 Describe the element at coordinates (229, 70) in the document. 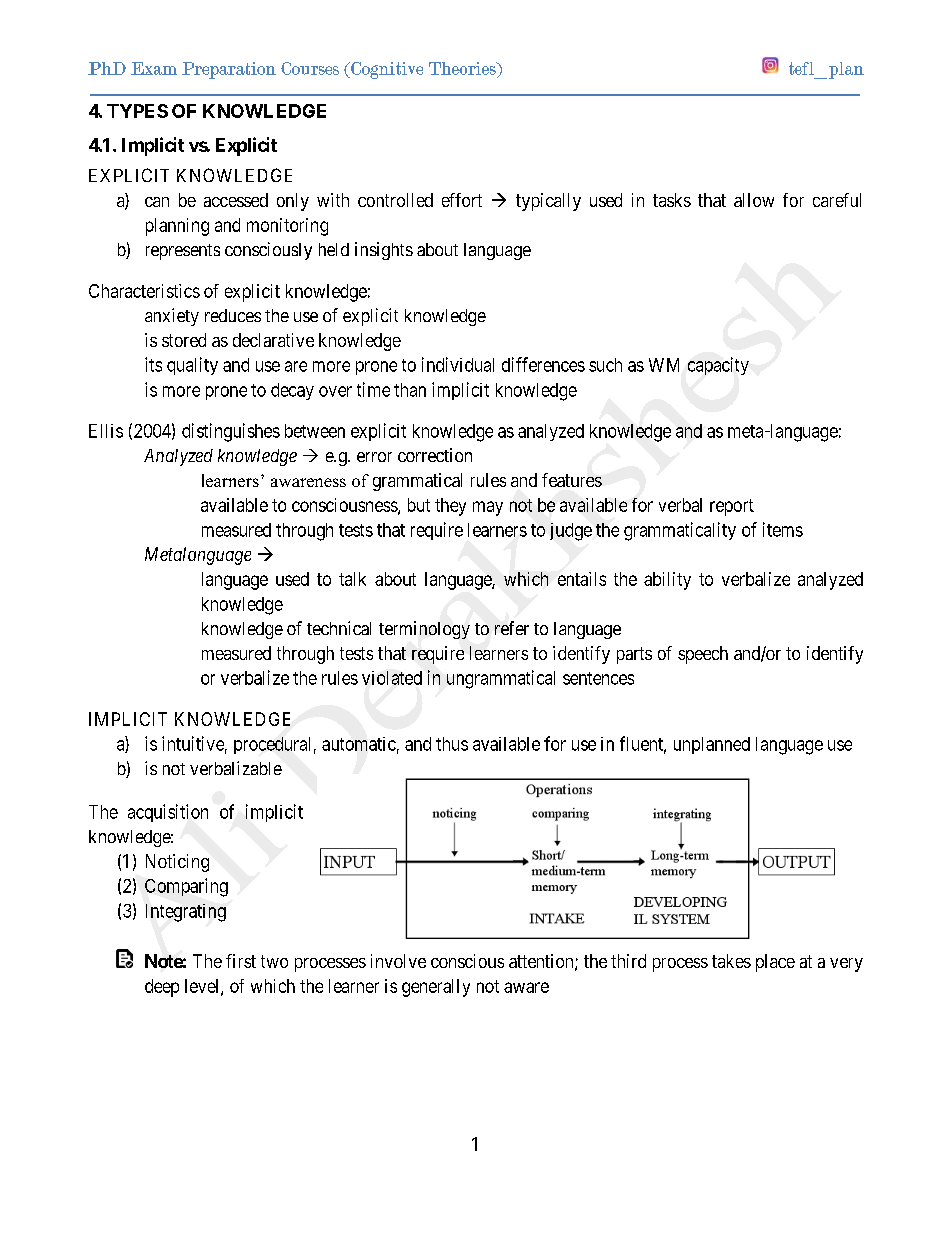

I see `Preparation` at that location.
